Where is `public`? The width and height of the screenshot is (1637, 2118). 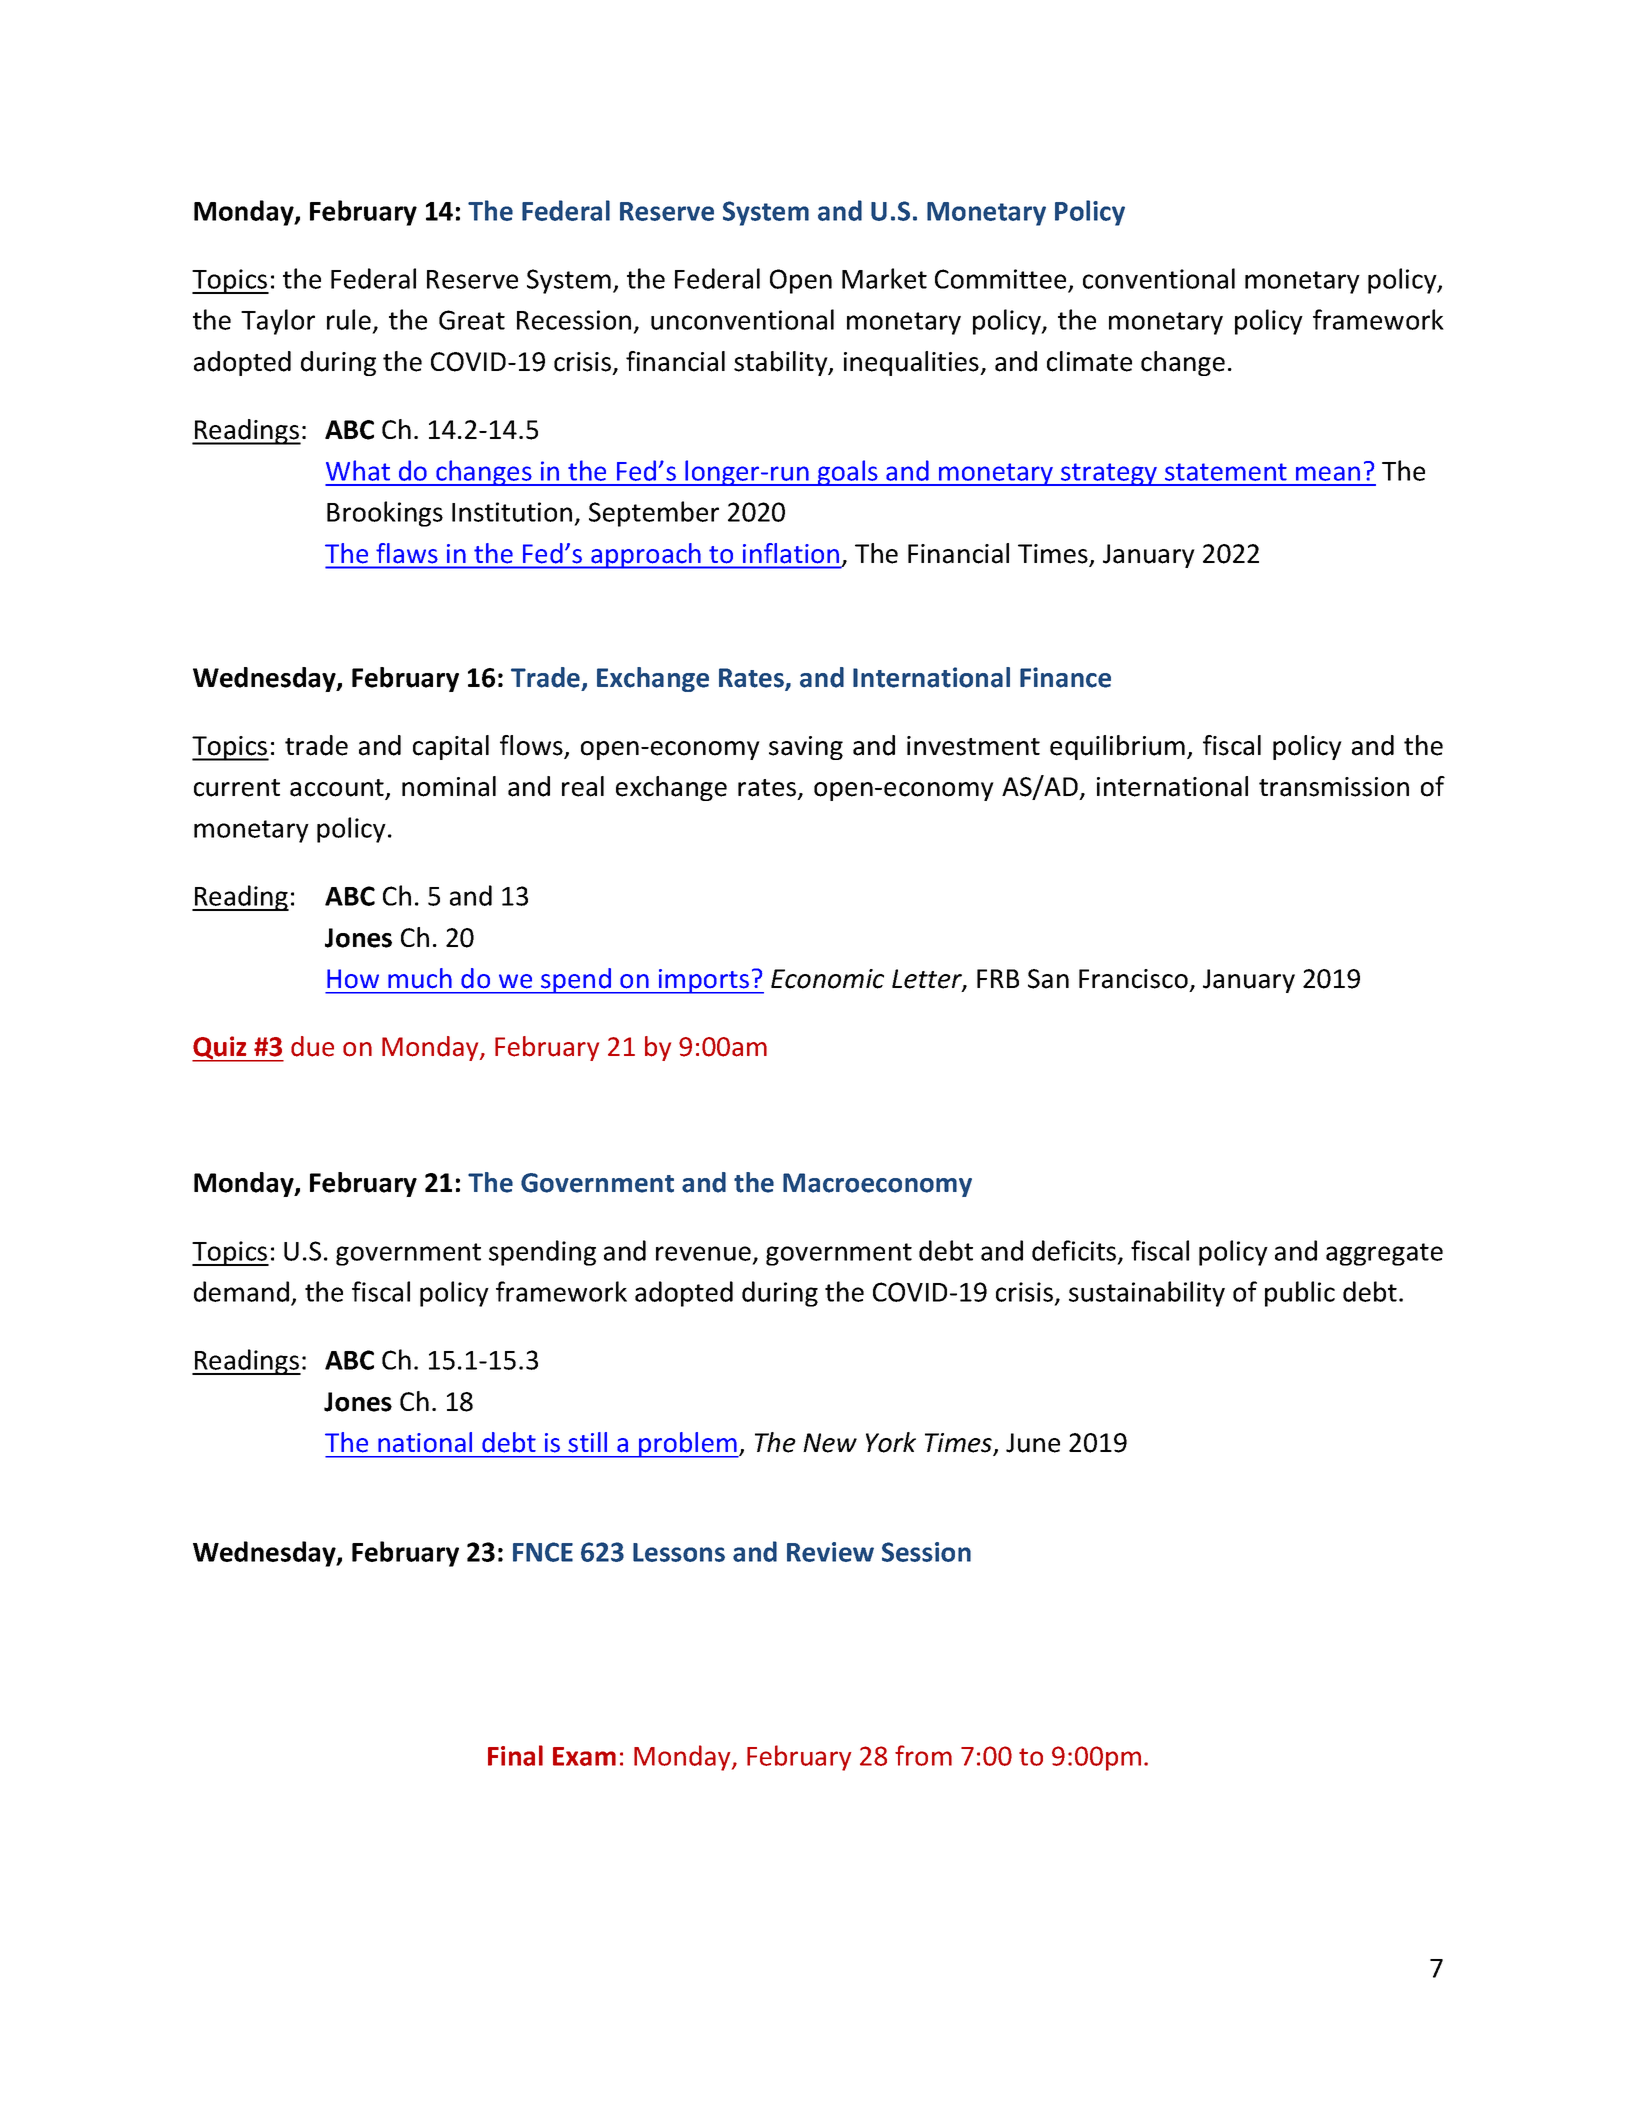 public is located at coordinates (1300, 1294).
